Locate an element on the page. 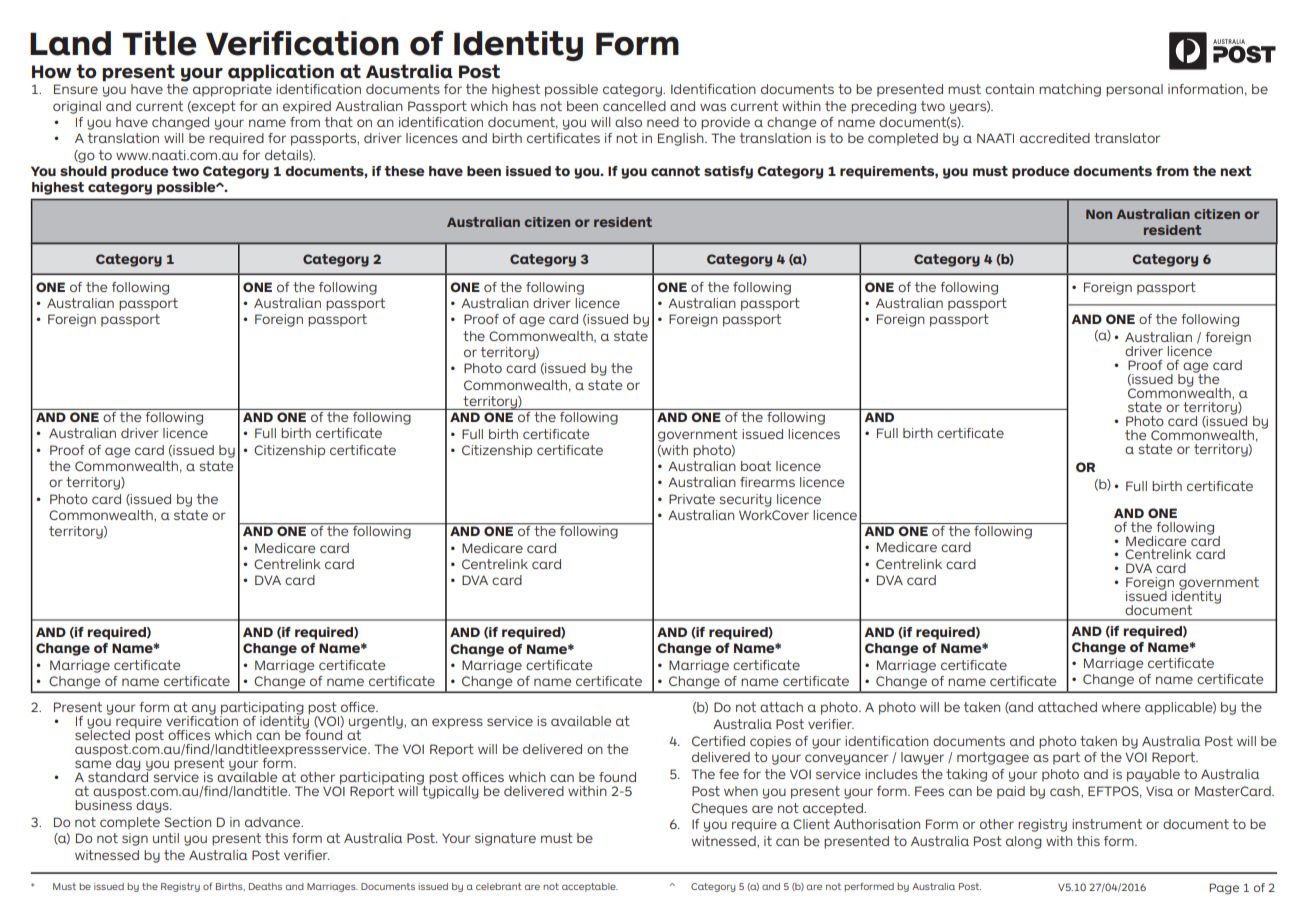 This image has height=924, width=1308. matching is located at coordinates (1070, 90).
